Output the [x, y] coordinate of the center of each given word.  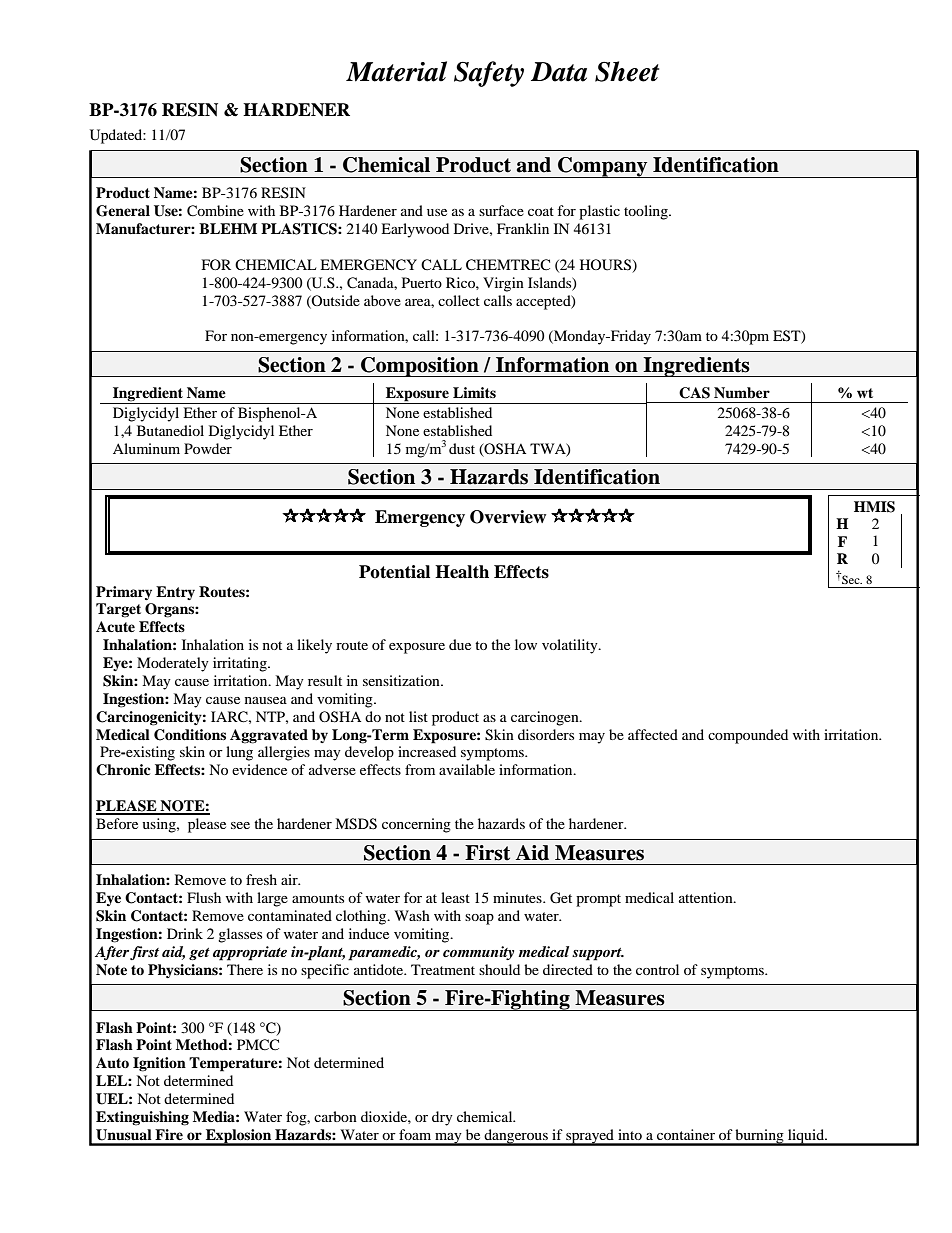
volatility [571, 646]
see [240, 825]
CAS [694, 393]
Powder [208, 448]
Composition [420, 367]
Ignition [159, 1064]
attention [707, 897]
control [657, 969]
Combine [215, 211]
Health [462, 572]
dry [442, 1118]
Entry [175, 593]
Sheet [627, 71]
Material [396, 71]
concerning [416, 825]
